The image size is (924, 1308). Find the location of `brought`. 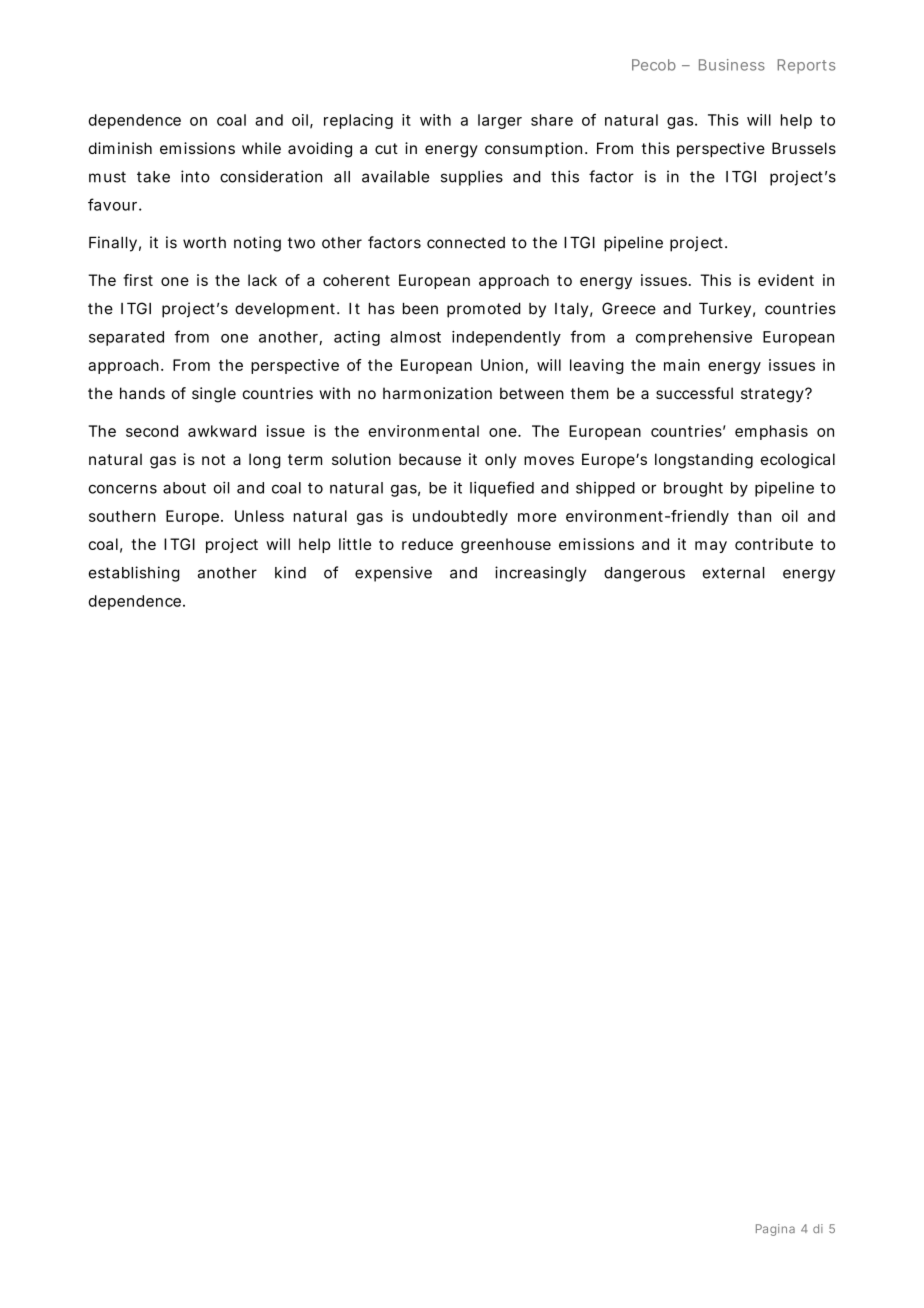

brought is located at coordinates (693, 489).
